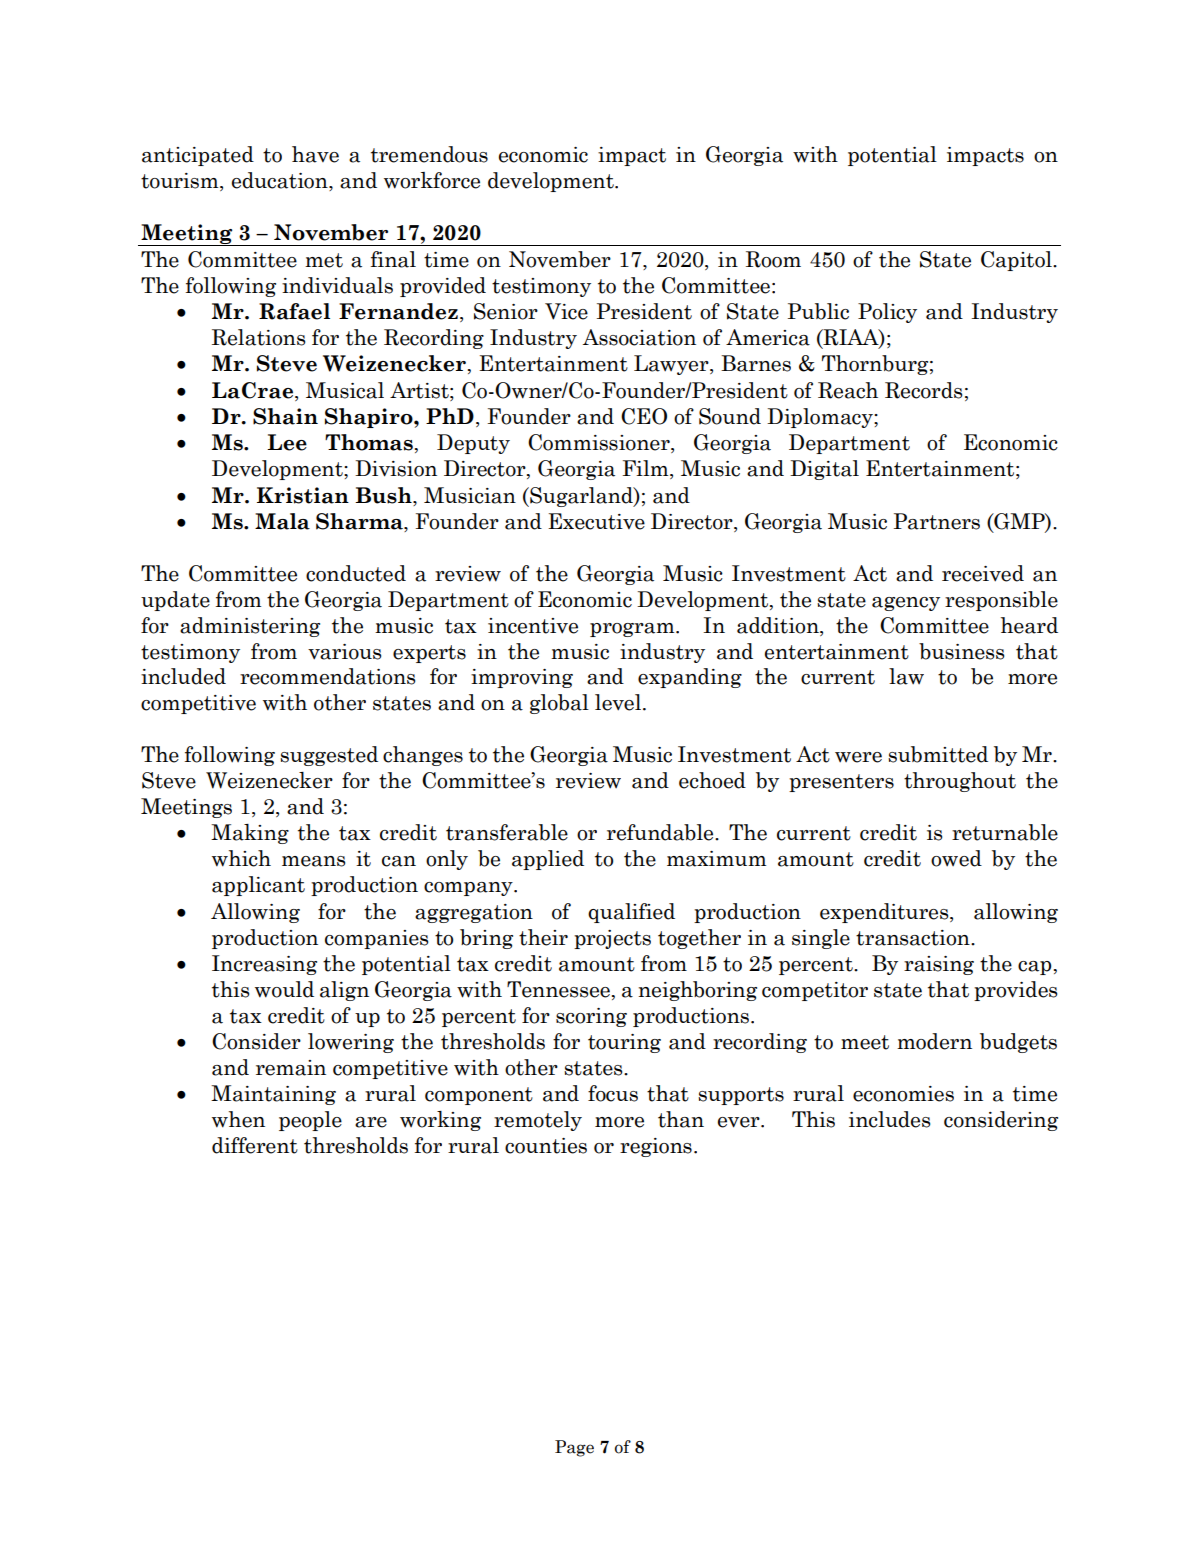 Image resolution: width=1199 pixels, height=1552 pixels. What do you see at coordinates (574, 1448) in the page?
I see `Page` at bounding box center [574, 1448].
